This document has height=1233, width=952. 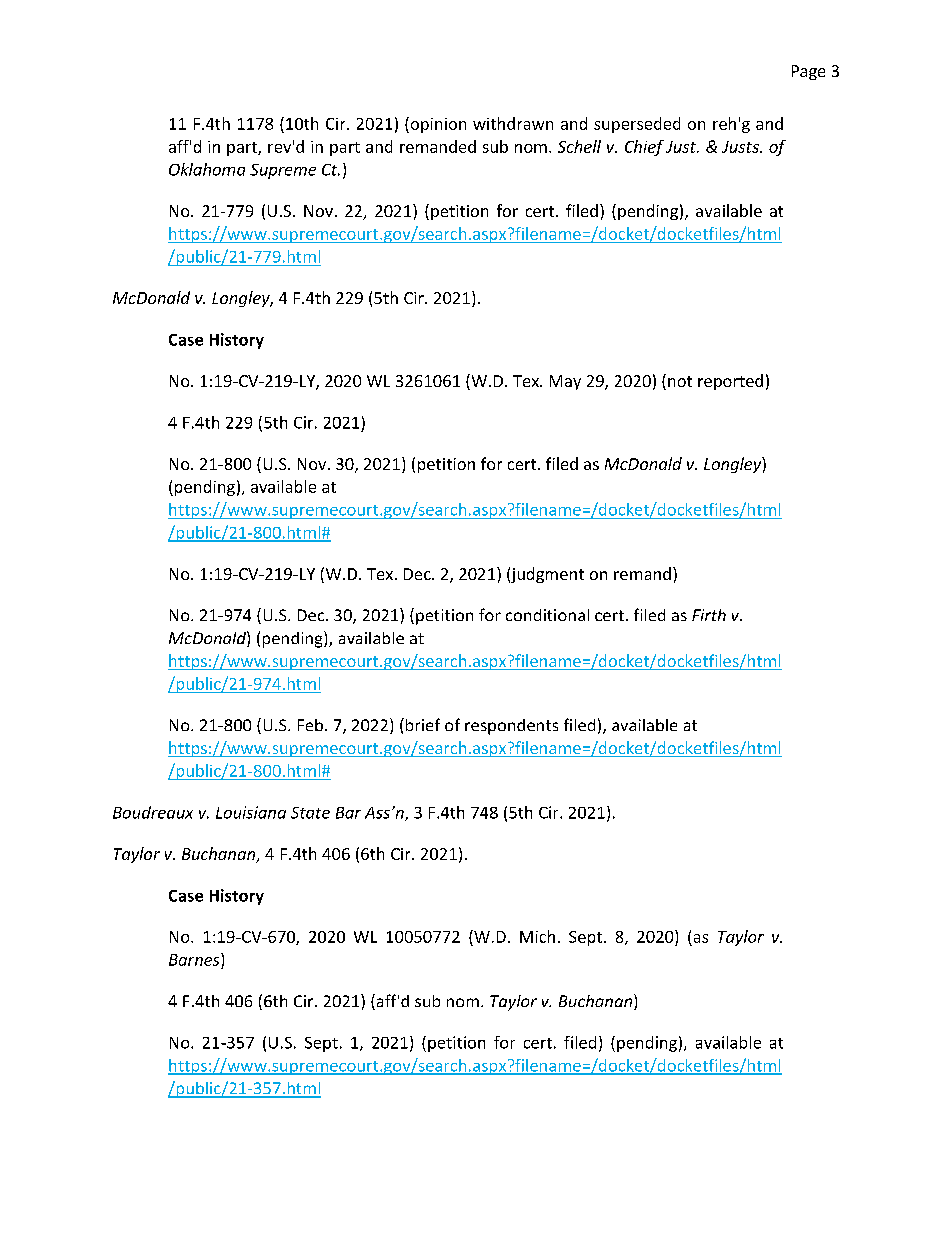 I want to click on Page, so click(x=808, y=72).
